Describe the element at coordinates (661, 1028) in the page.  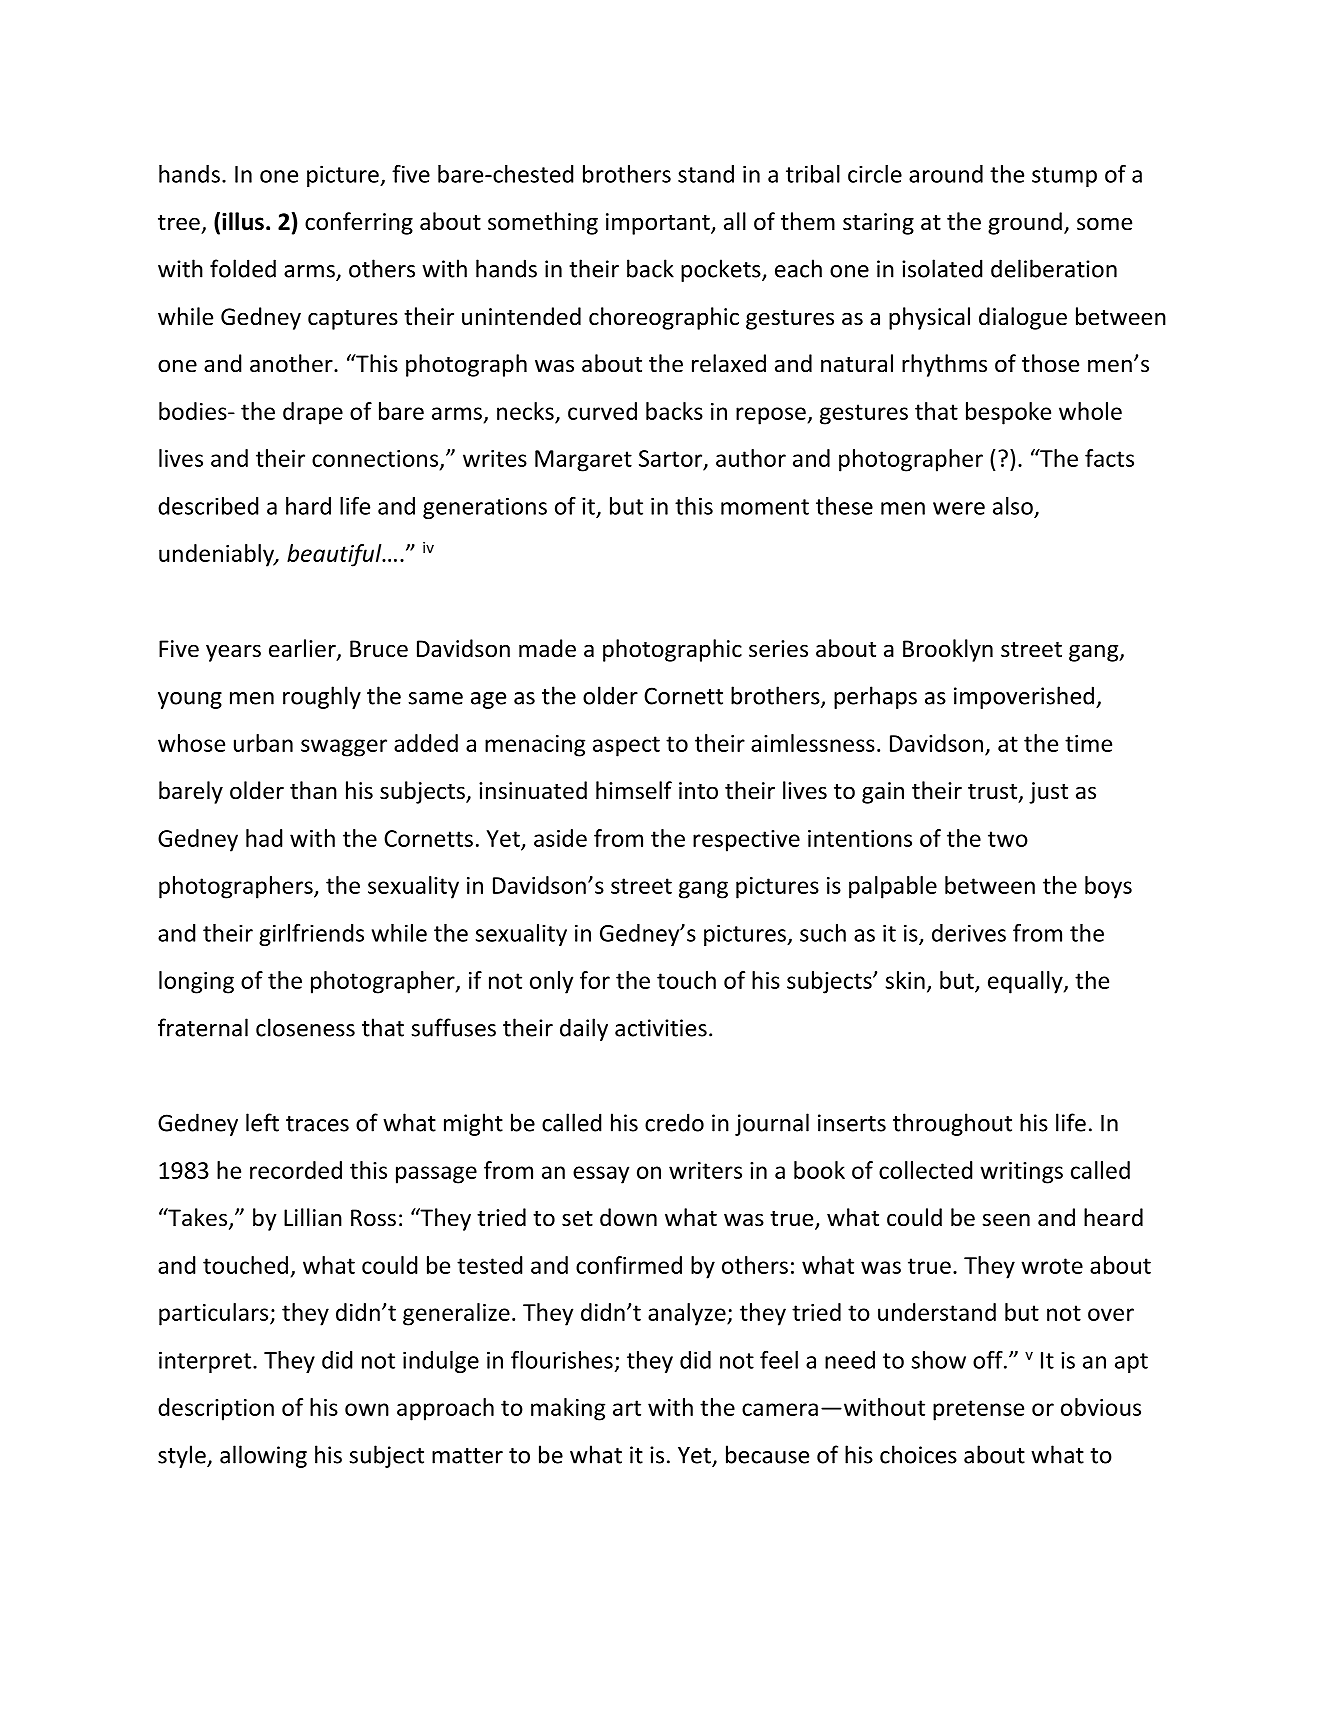
I see `activities` at that location.
